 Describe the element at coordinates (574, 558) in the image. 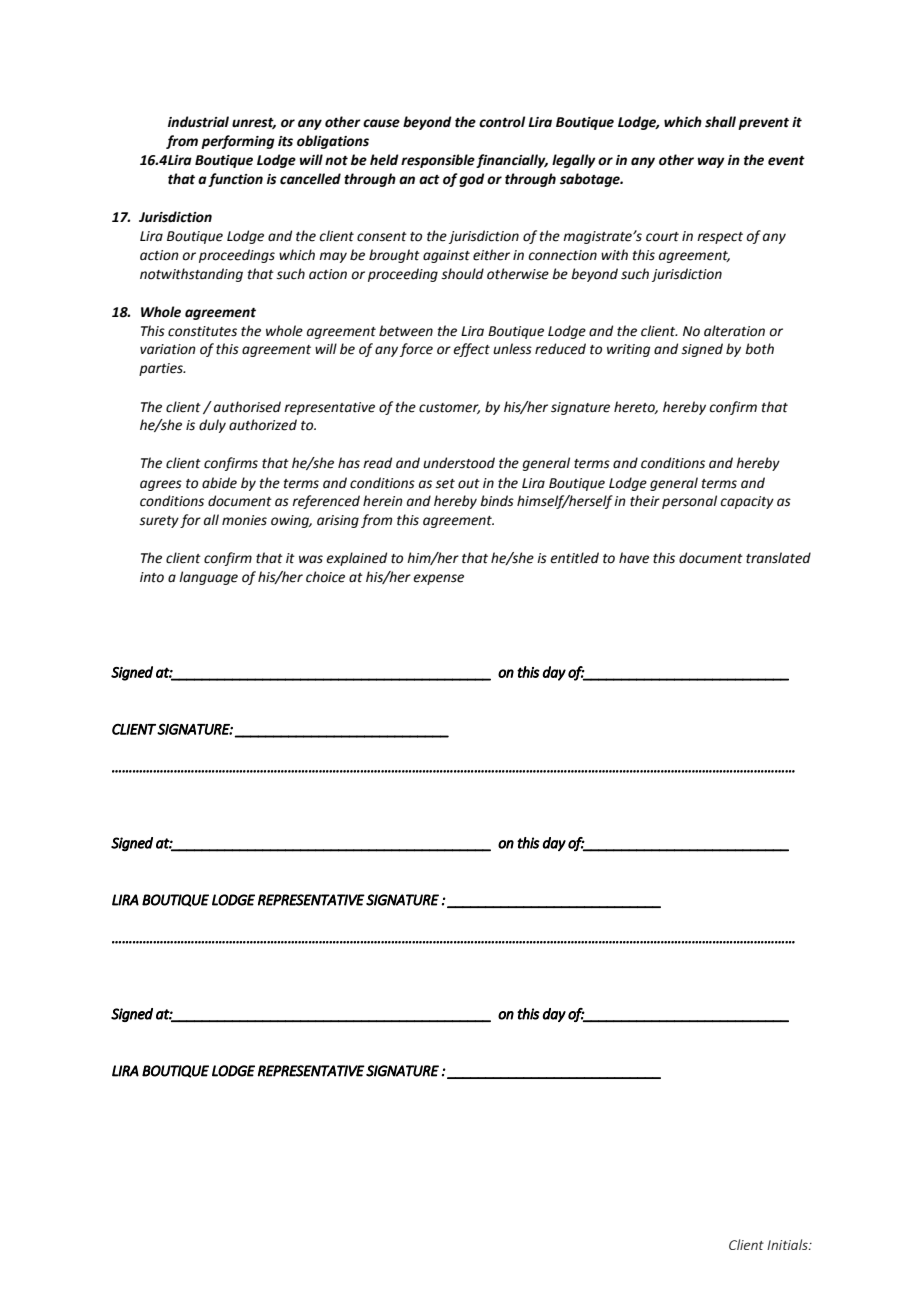

I see `entitled` at that location.
